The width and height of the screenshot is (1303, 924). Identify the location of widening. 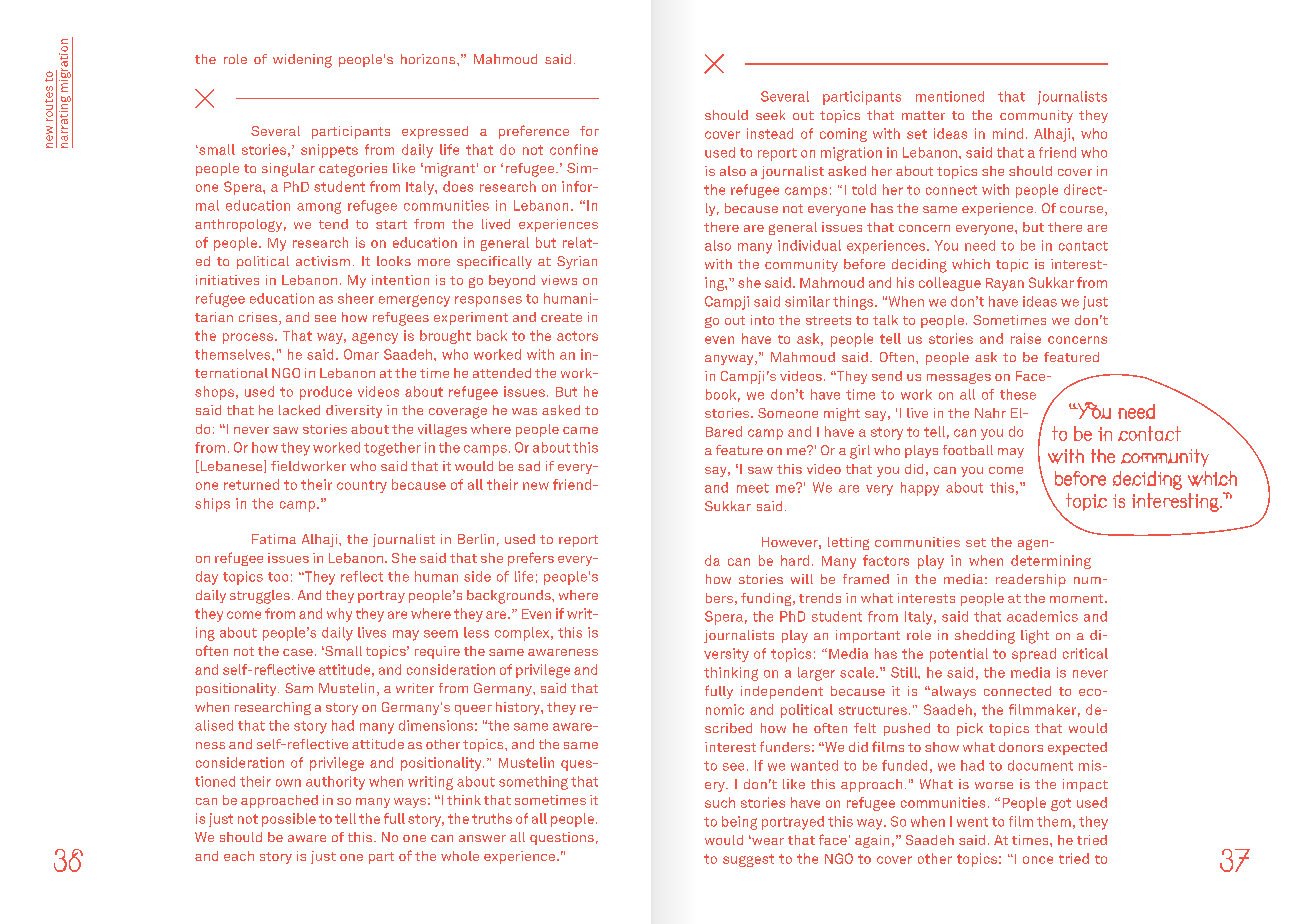
(302, 61).
